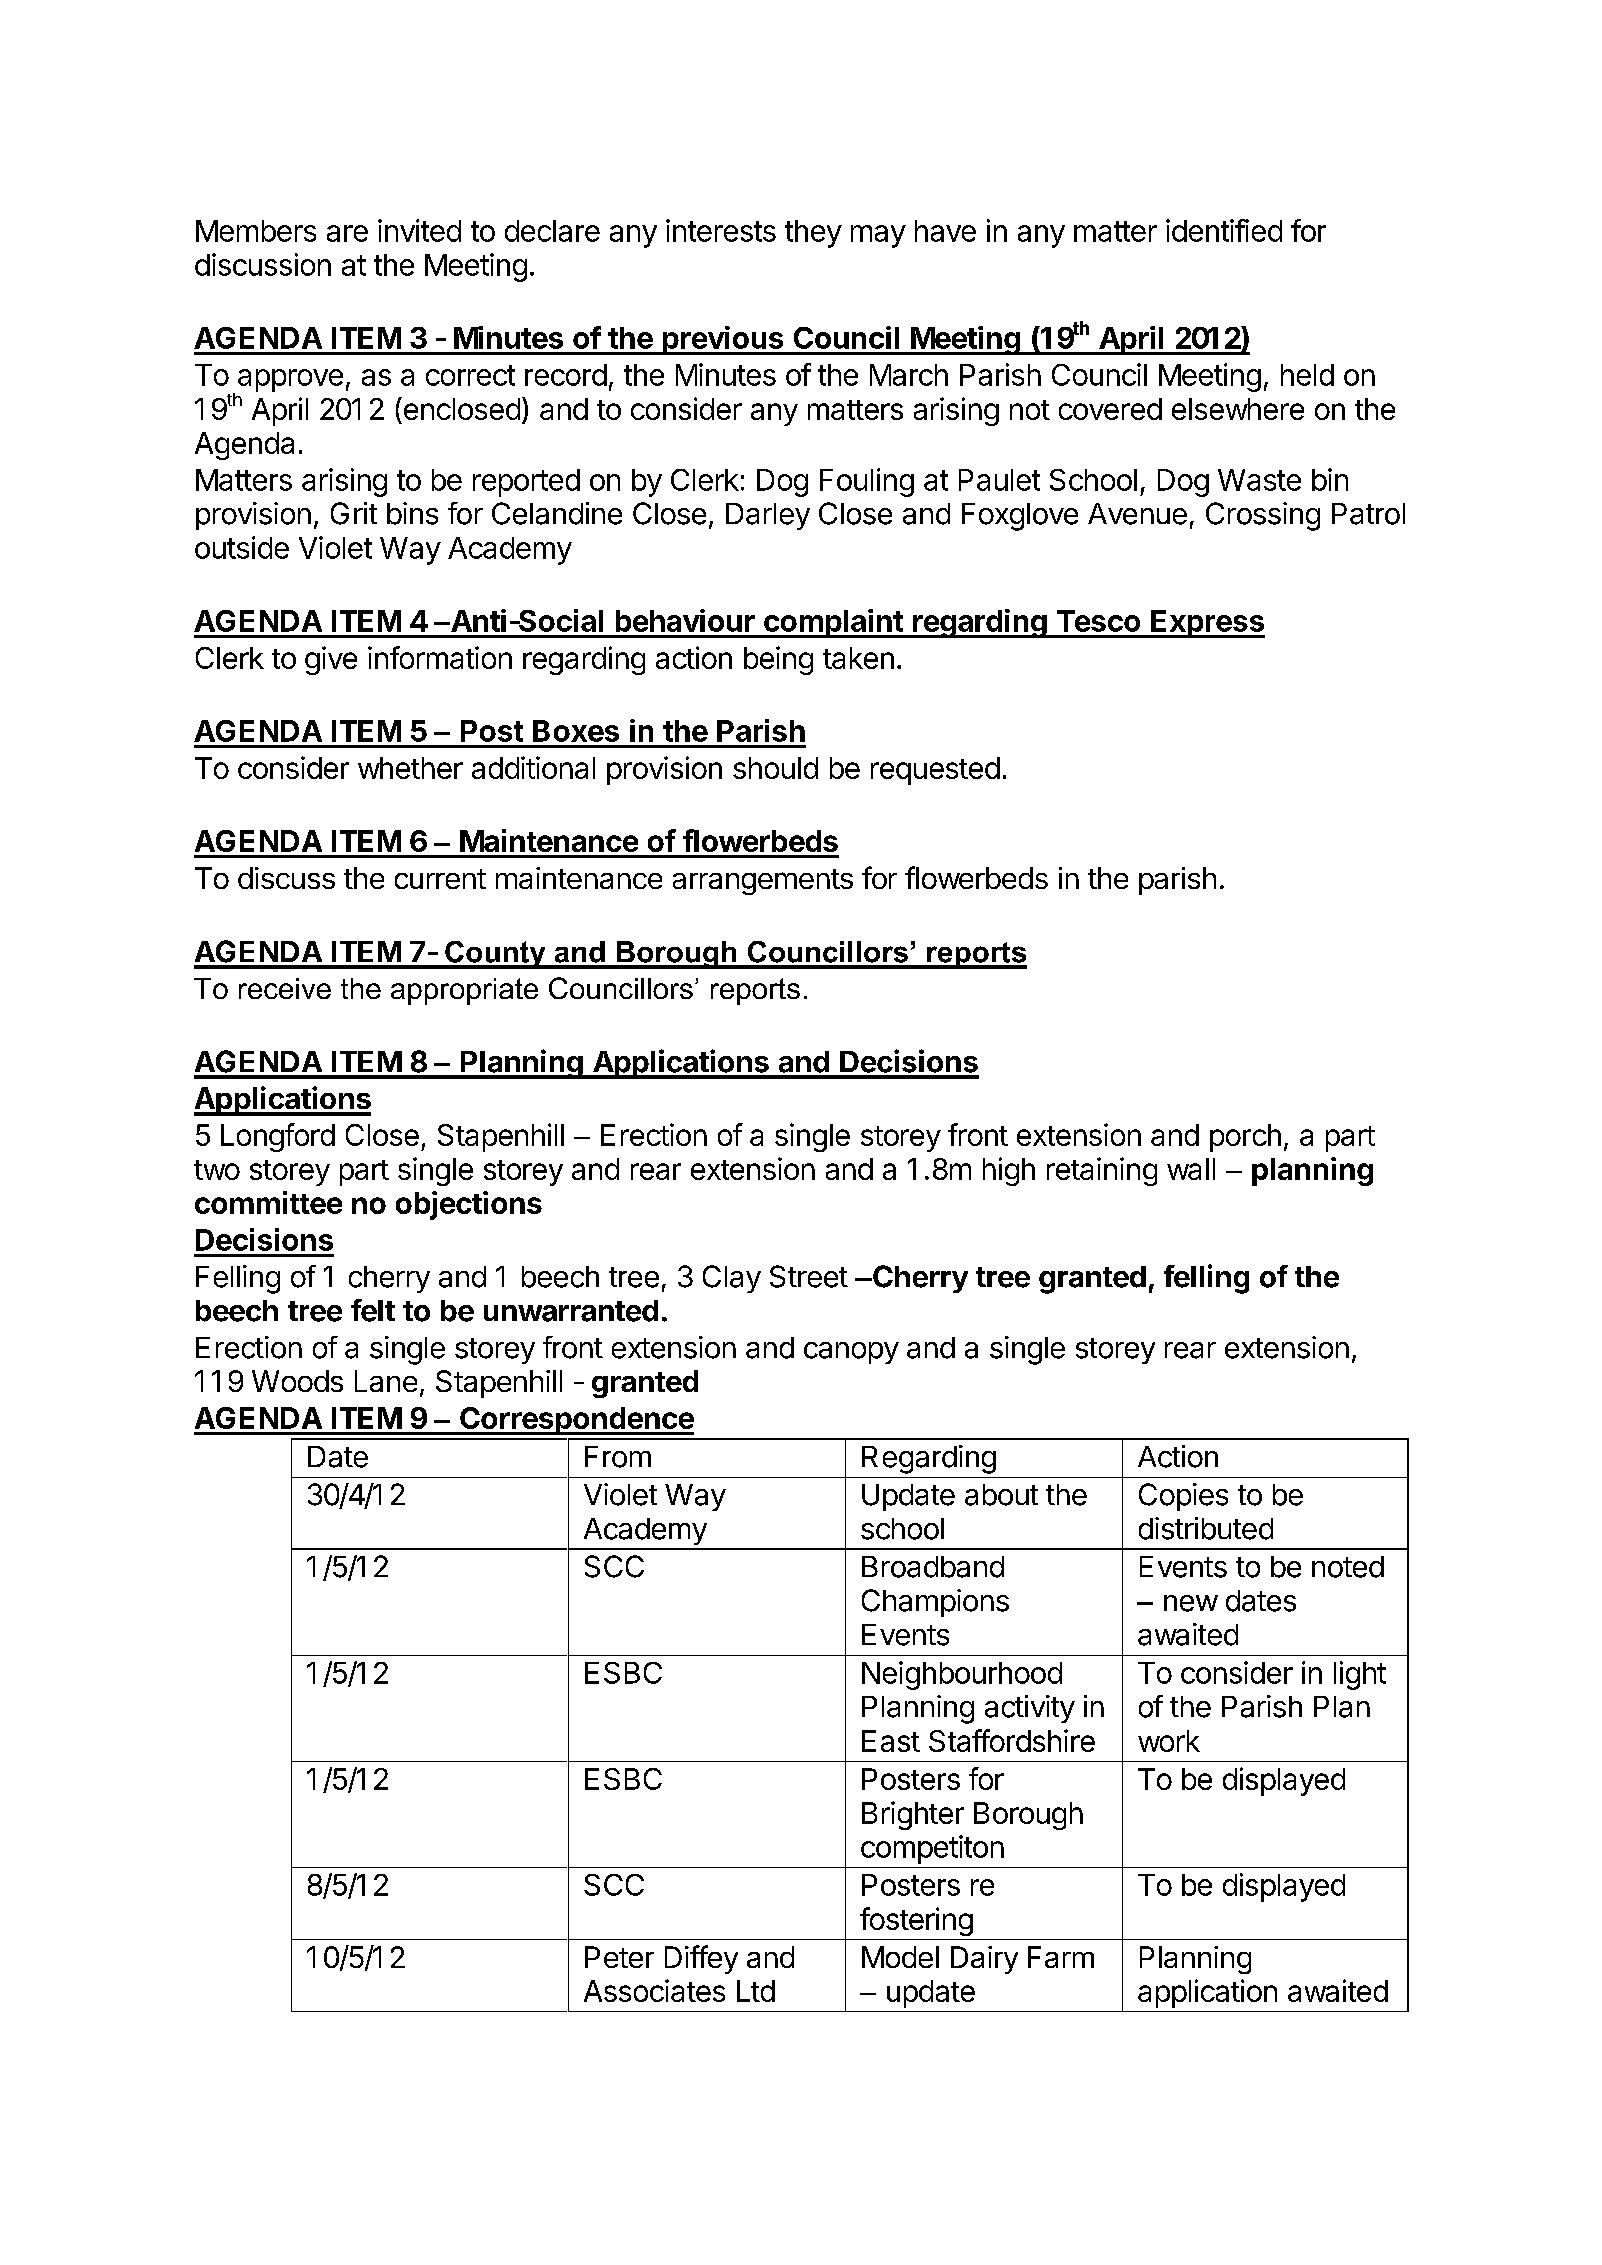 The width and height of the image is (1602, 2265). Describe the element at coordinates (619, 1957) in the image. I see `Peter` at that location.
